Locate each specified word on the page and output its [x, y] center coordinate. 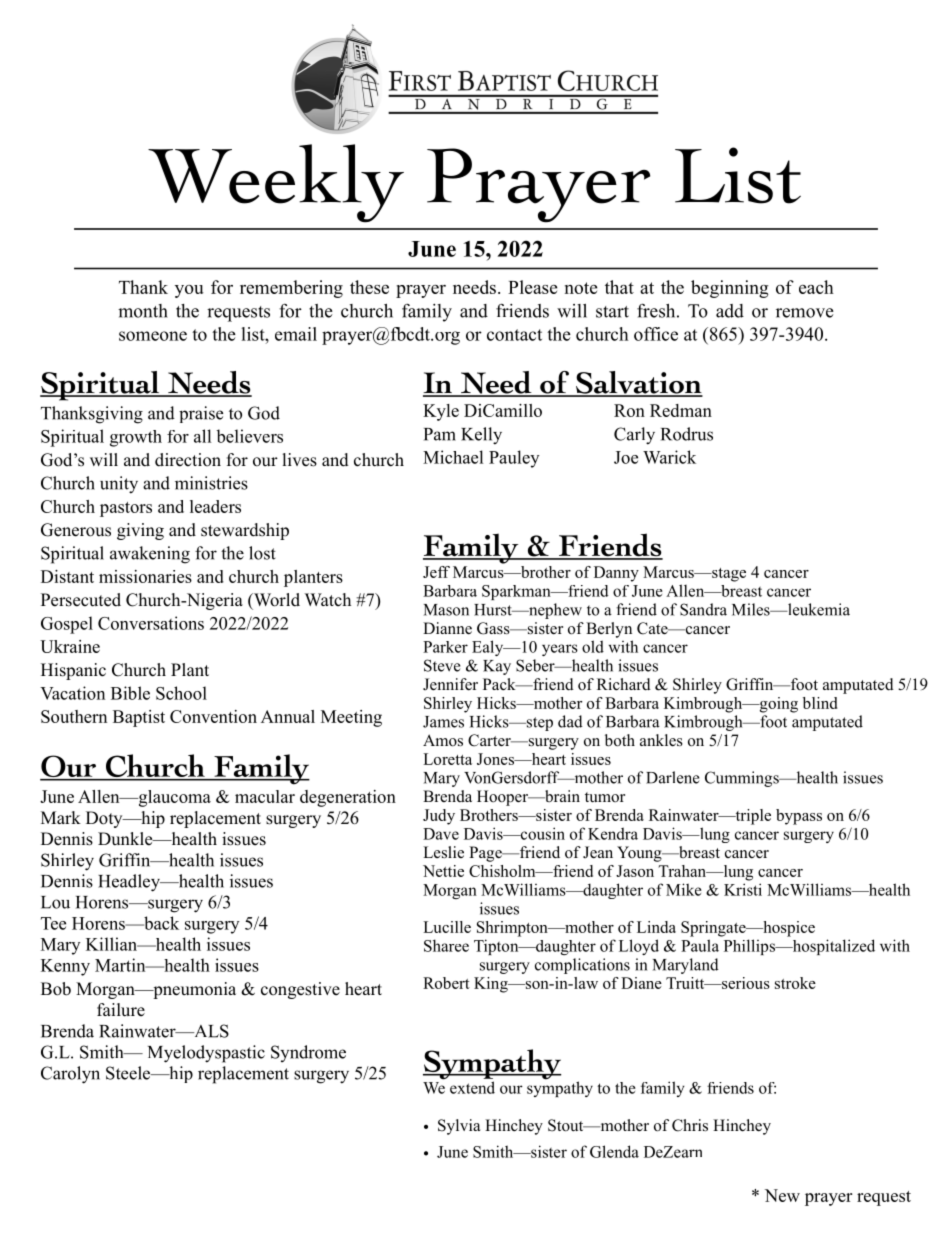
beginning [730, 289]
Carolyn [70, 1075]
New [782, 1195]
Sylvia [459, 1127]
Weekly [276, 183]
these [369, 287]
